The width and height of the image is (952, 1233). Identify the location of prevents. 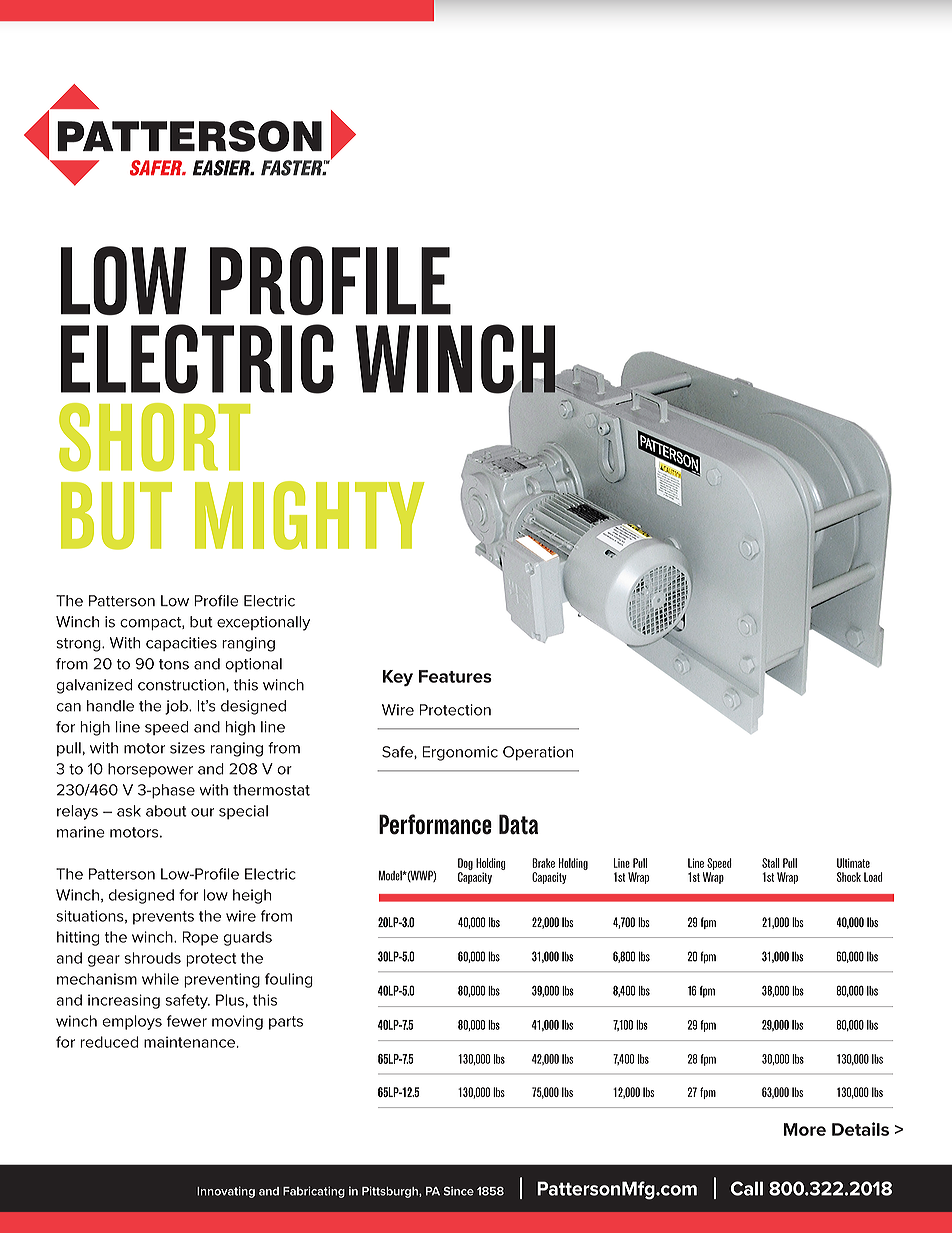
(163, 918).
